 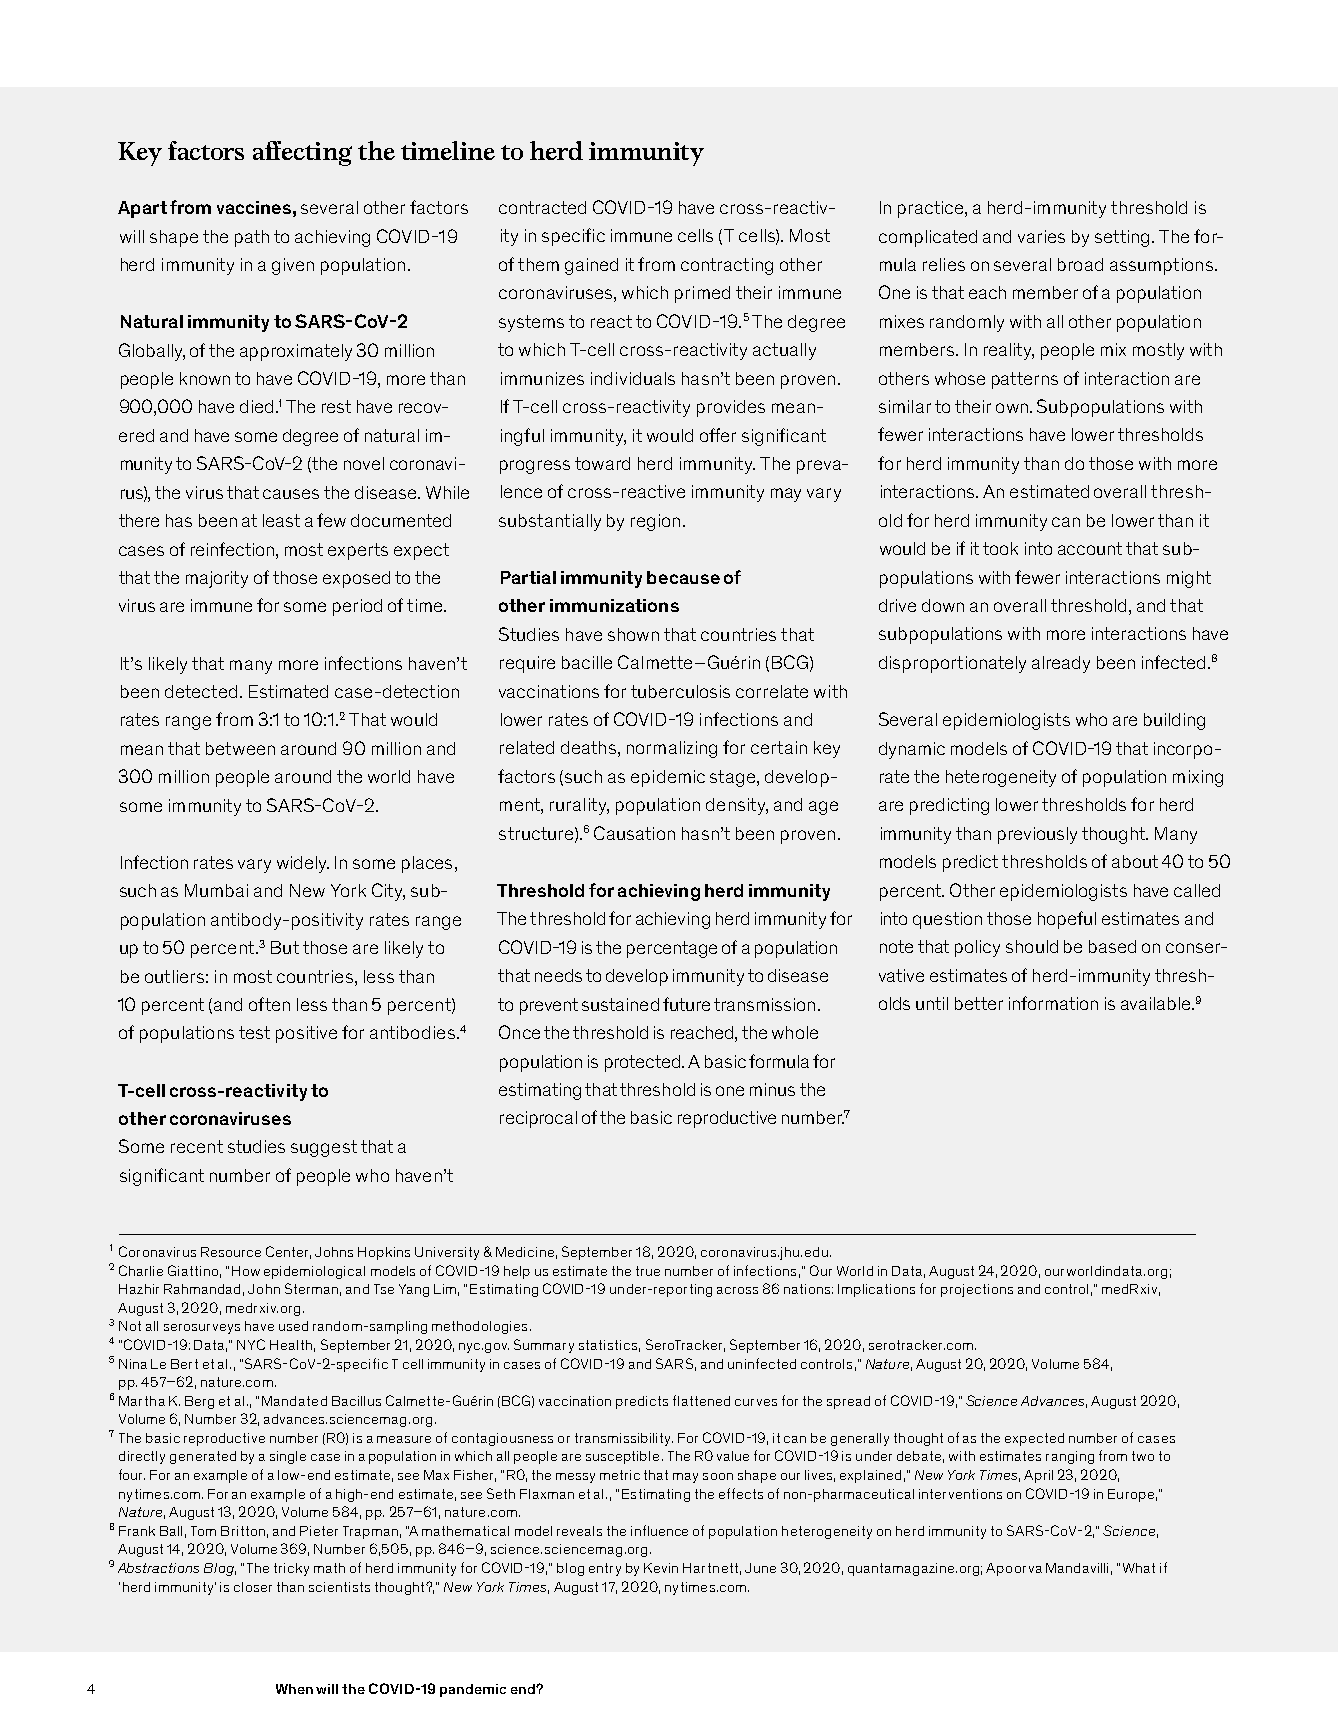 What do you see at coordinates (285, 947) in the page?
I see `But` at bounding box center [285, 947].
